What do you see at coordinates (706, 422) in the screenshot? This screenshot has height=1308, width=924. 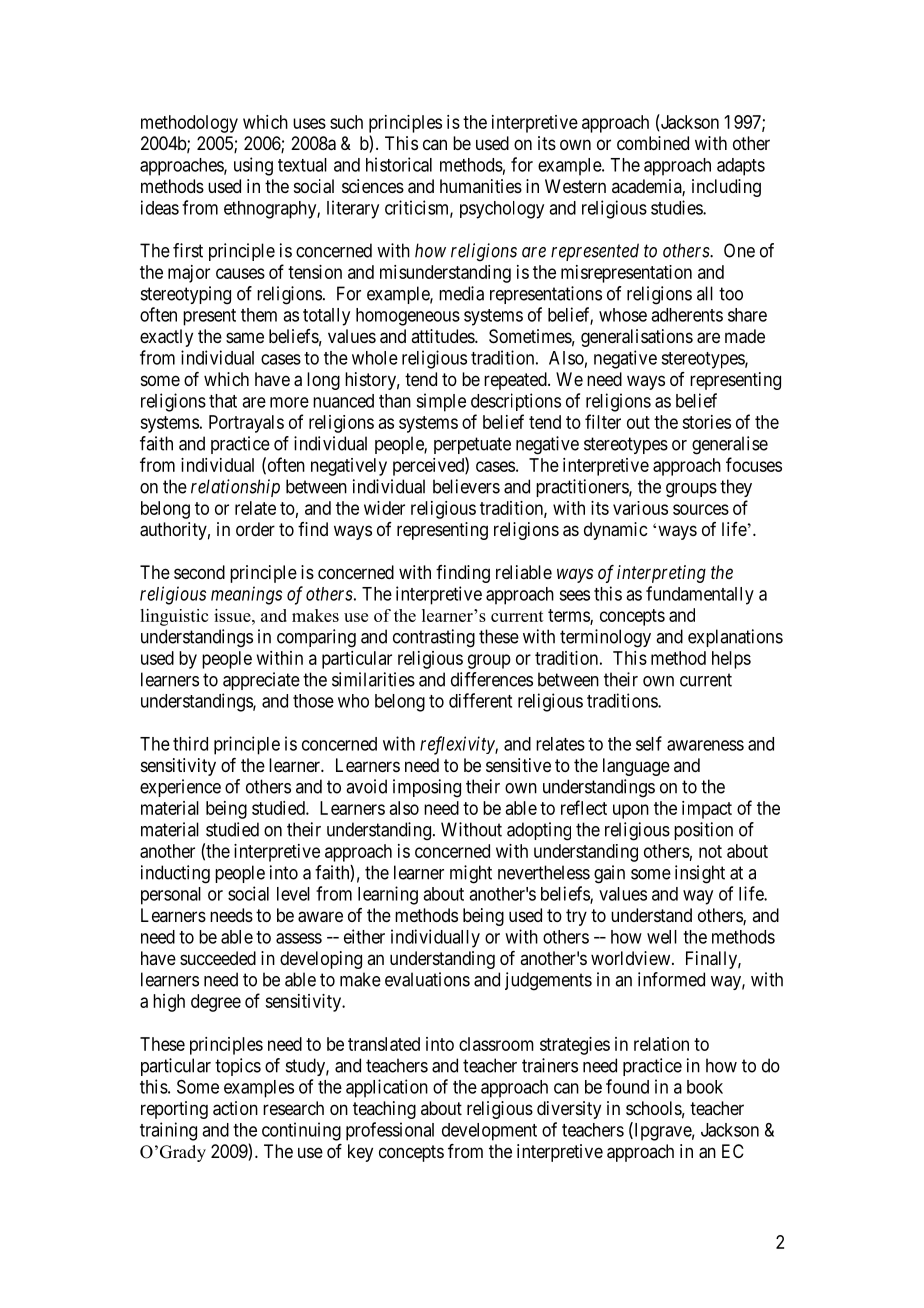 I see `stories` at bounding box center [706, 422].
